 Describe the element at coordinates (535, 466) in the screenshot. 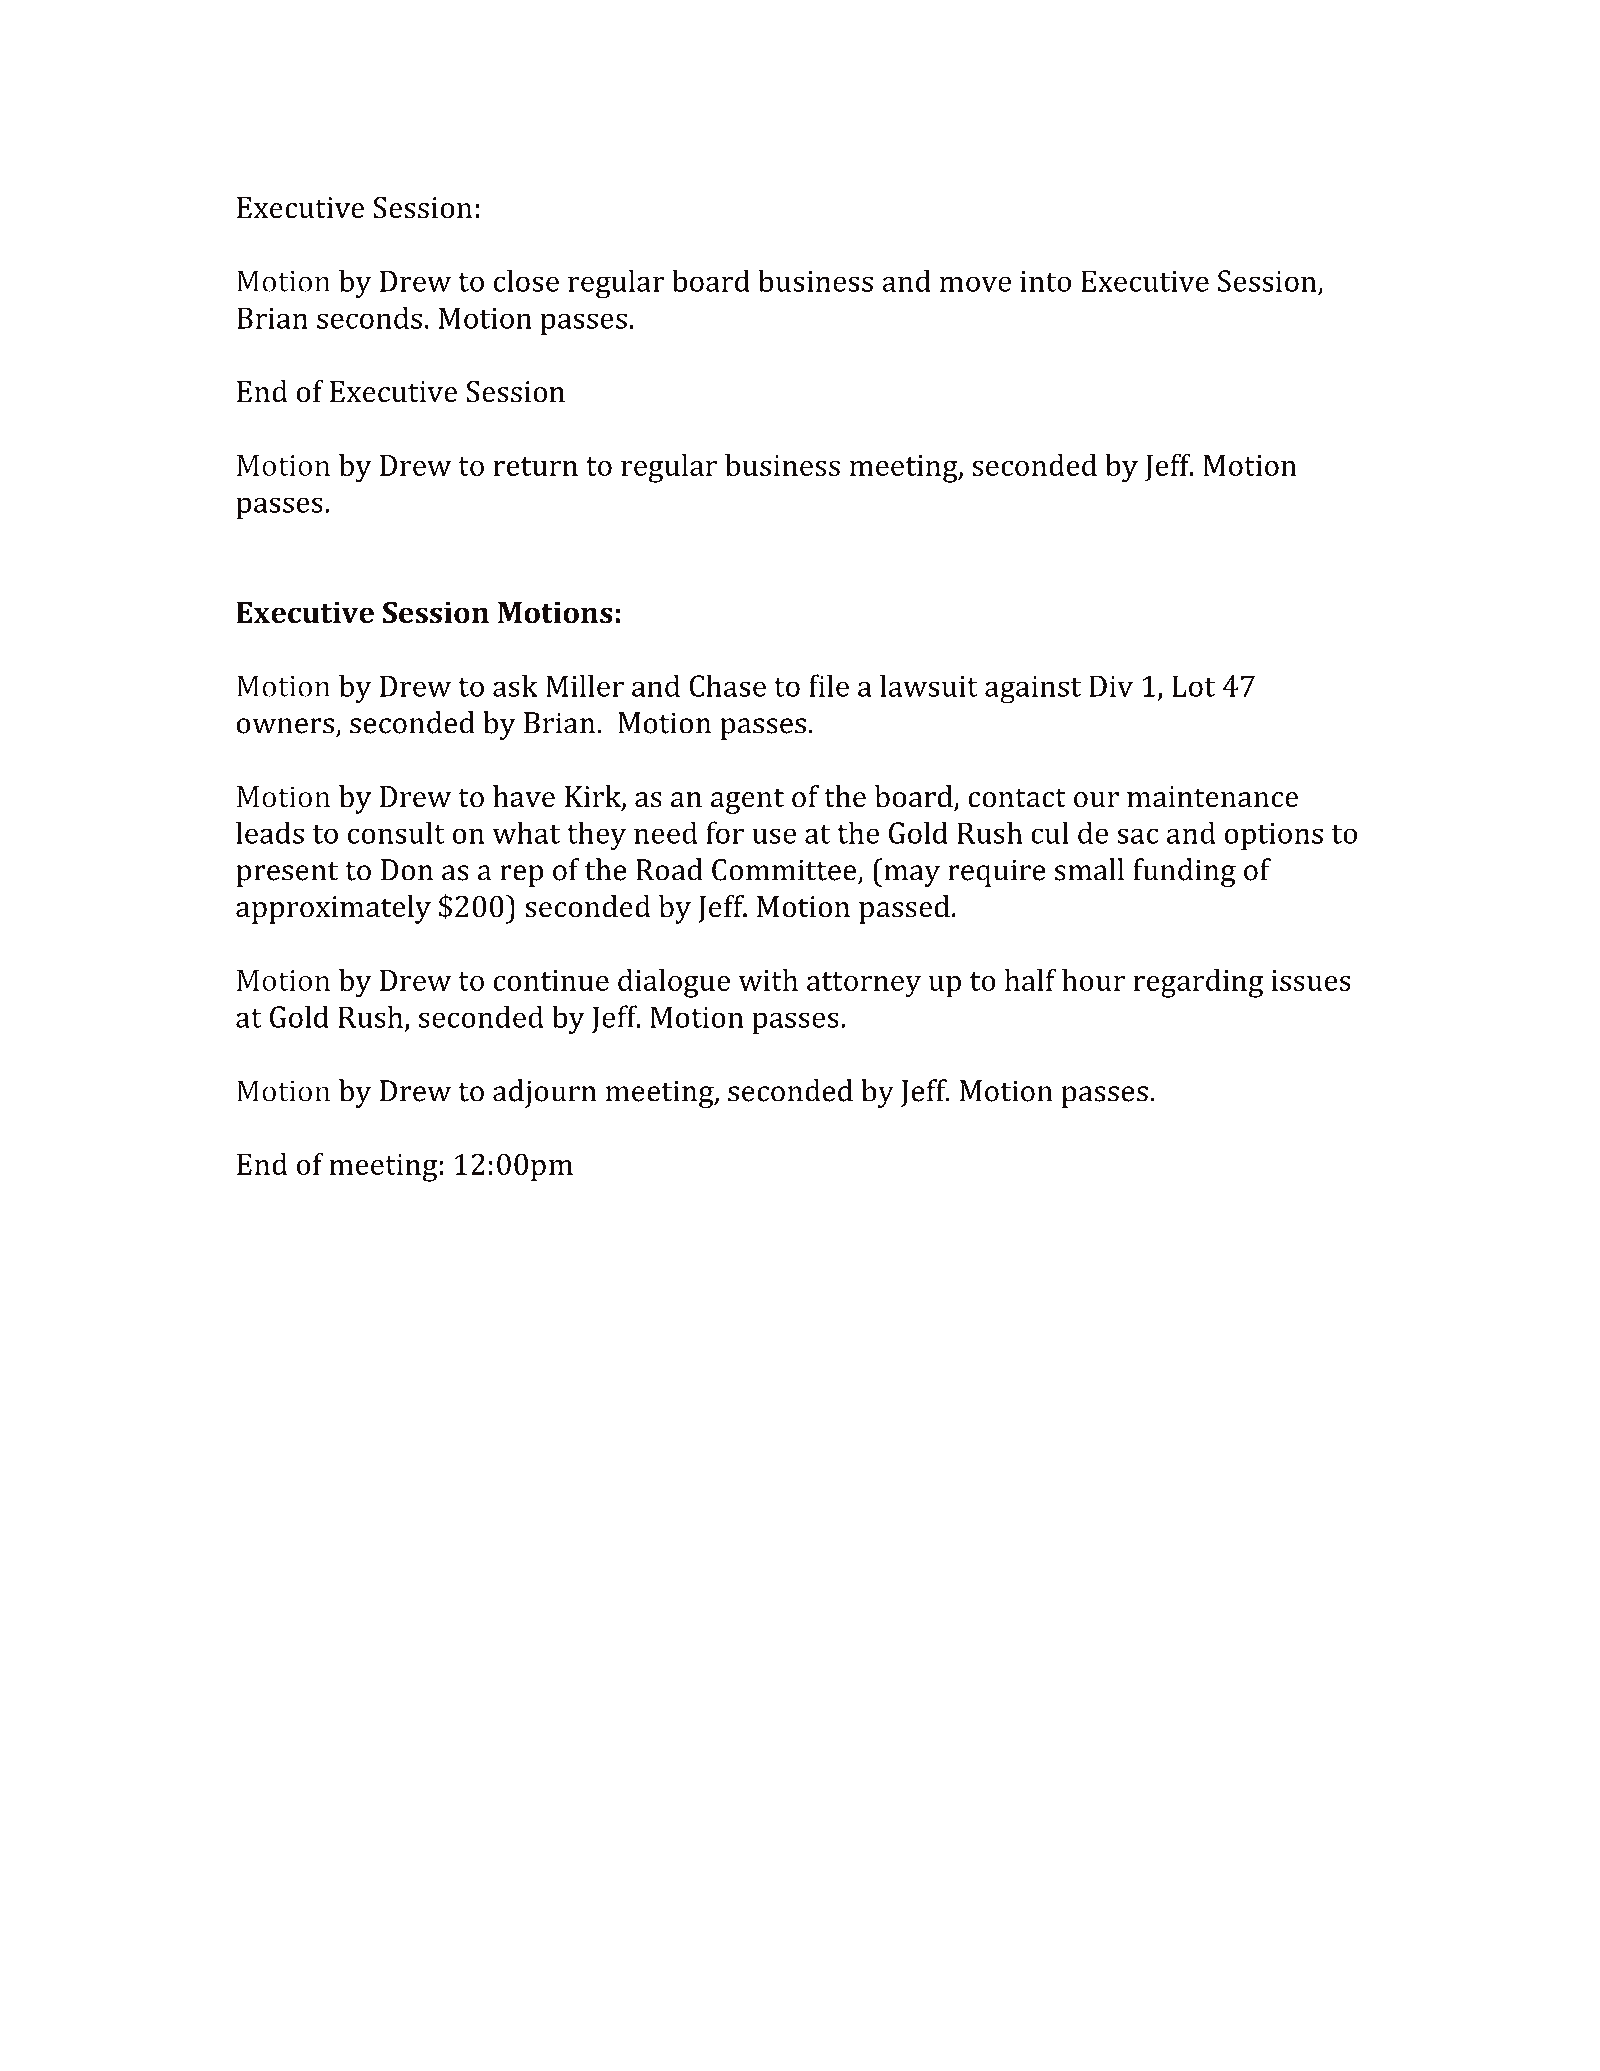

I see `return` at that location.
